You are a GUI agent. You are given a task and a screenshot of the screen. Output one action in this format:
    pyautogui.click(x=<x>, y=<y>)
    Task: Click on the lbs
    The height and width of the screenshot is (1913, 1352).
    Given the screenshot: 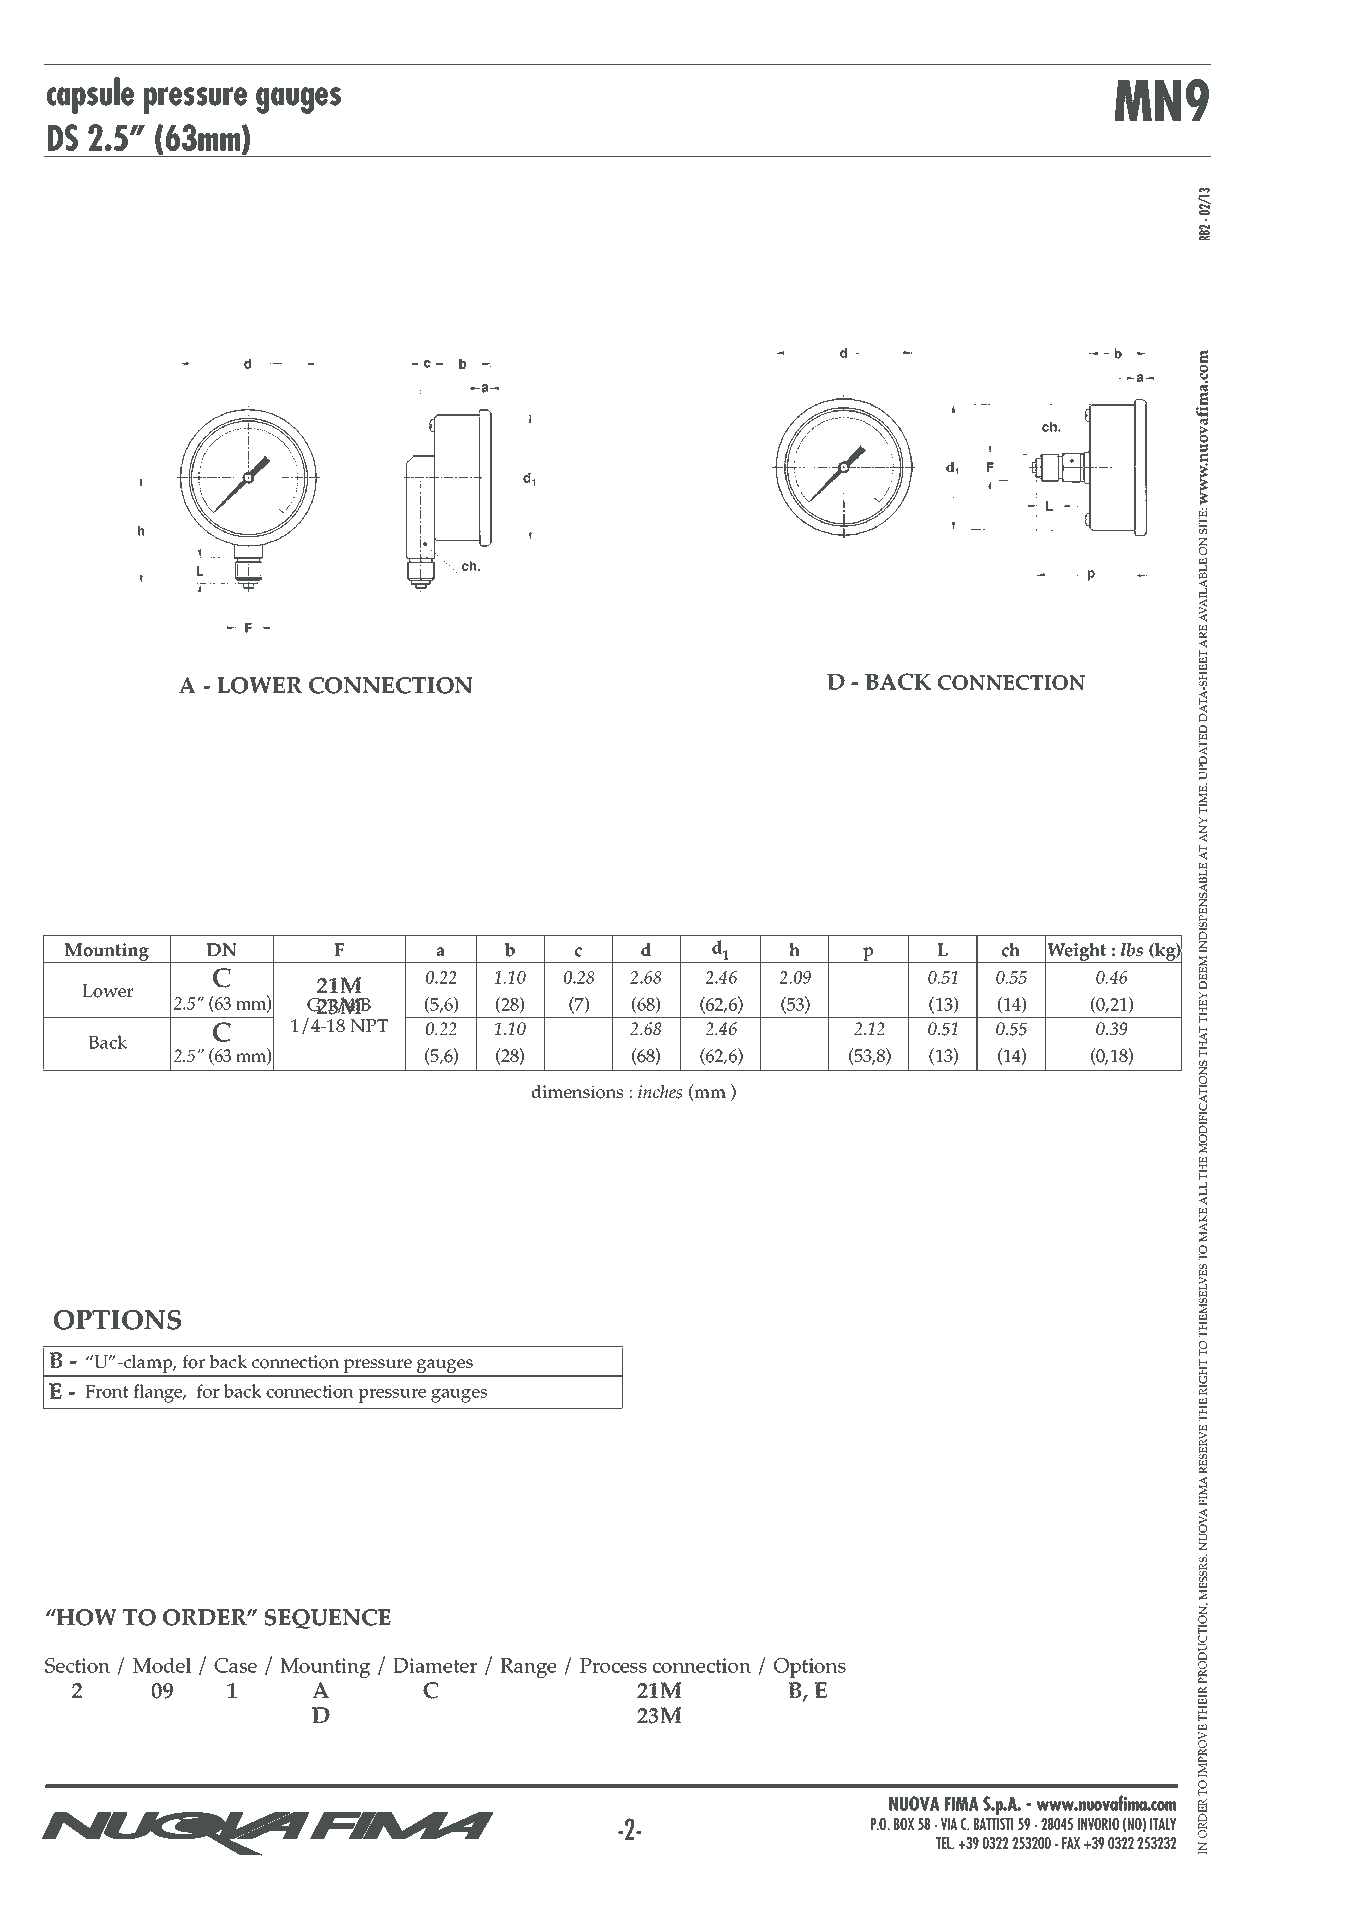 What is the action you would take?
    pyautogui.click(x=1132, y=950)
